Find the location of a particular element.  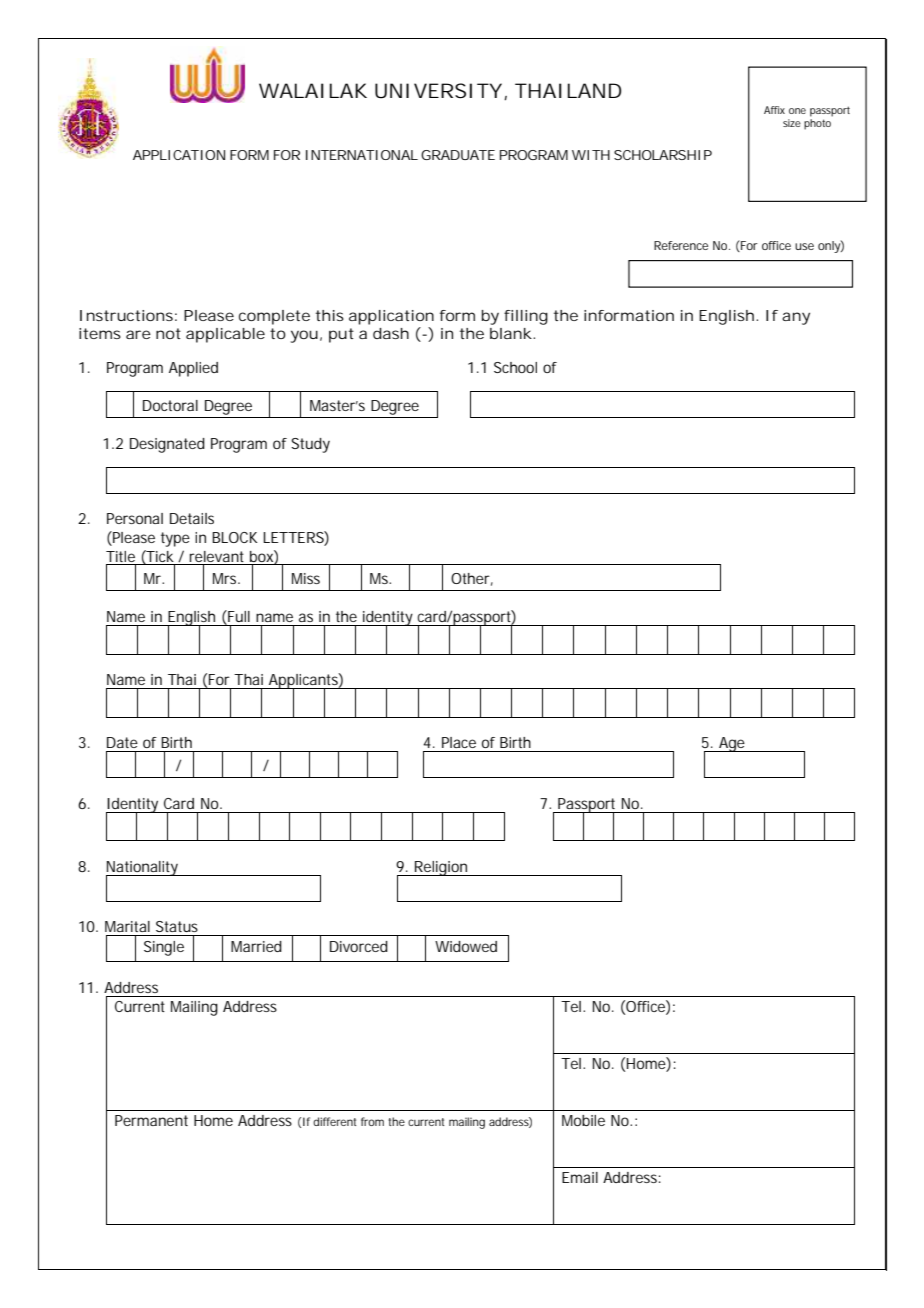

Applied is located at coordinates (193, 369).
